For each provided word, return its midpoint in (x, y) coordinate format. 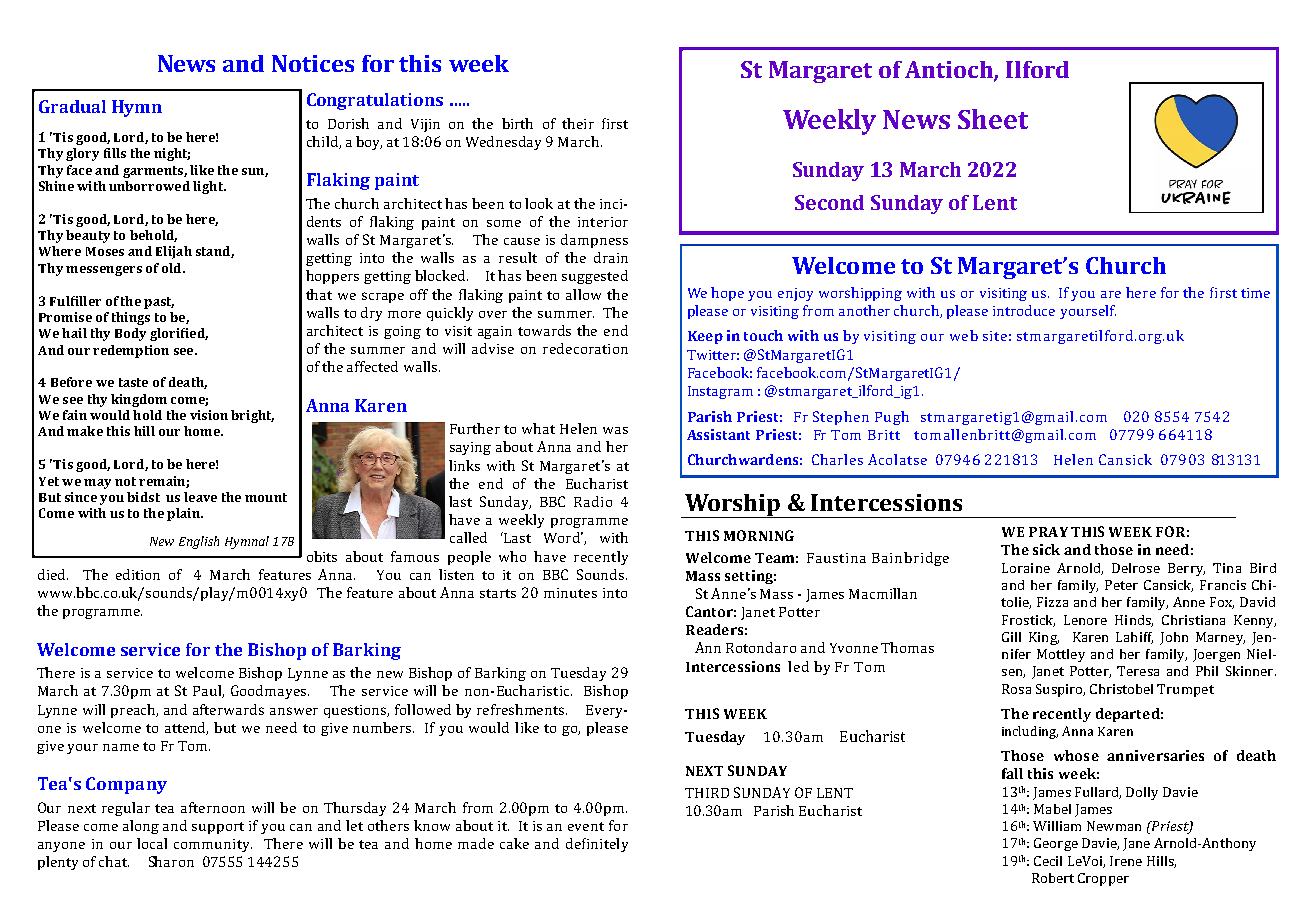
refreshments (522, 709)
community (213, 845)
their (578, 123)
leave (200, 497)
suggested (595, 277)
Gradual (72, 106)
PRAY (1048, 532)
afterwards (228, 709)
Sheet (993, 119)
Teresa (1138, 671)
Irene (1126, 861)
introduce (1024, 310)
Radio (593, 501)
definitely (597, 845)
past (159, 303)
